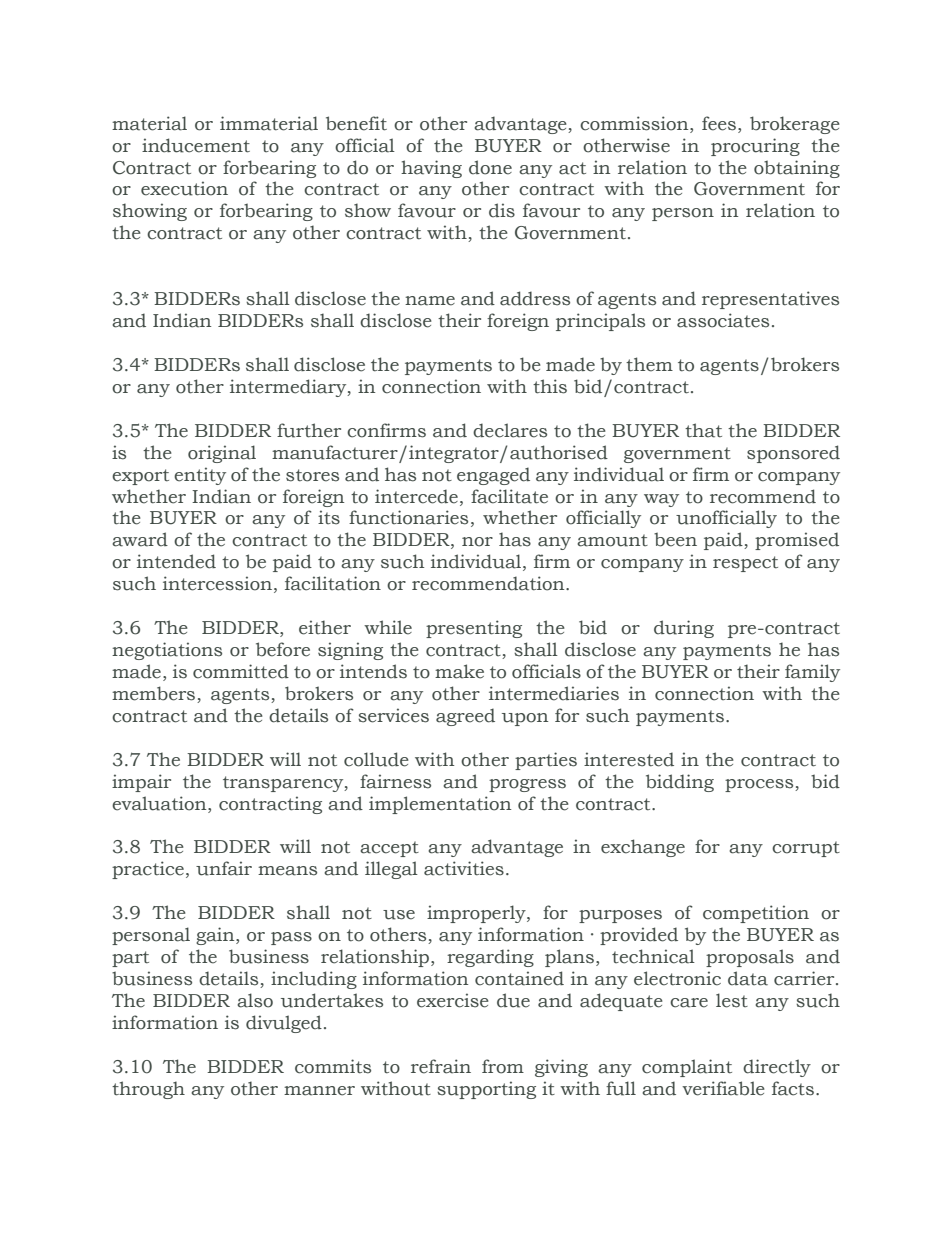 The width and height of the image is (952, 1233). What do you see at coordinates (760, 785) in the image?
I see `process` at bounding box center [760, 785].
